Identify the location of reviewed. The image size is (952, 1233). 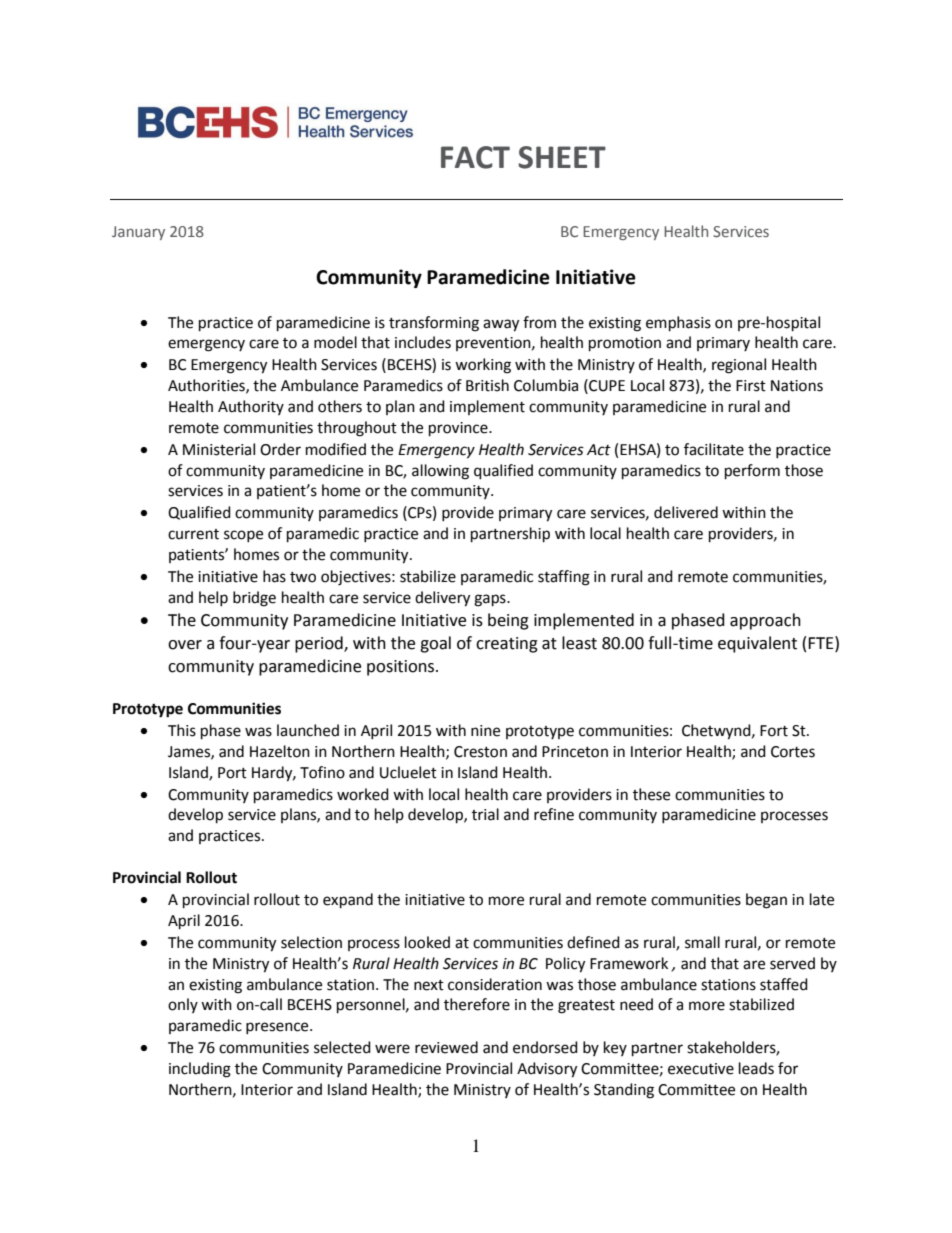
(446, 1047).
